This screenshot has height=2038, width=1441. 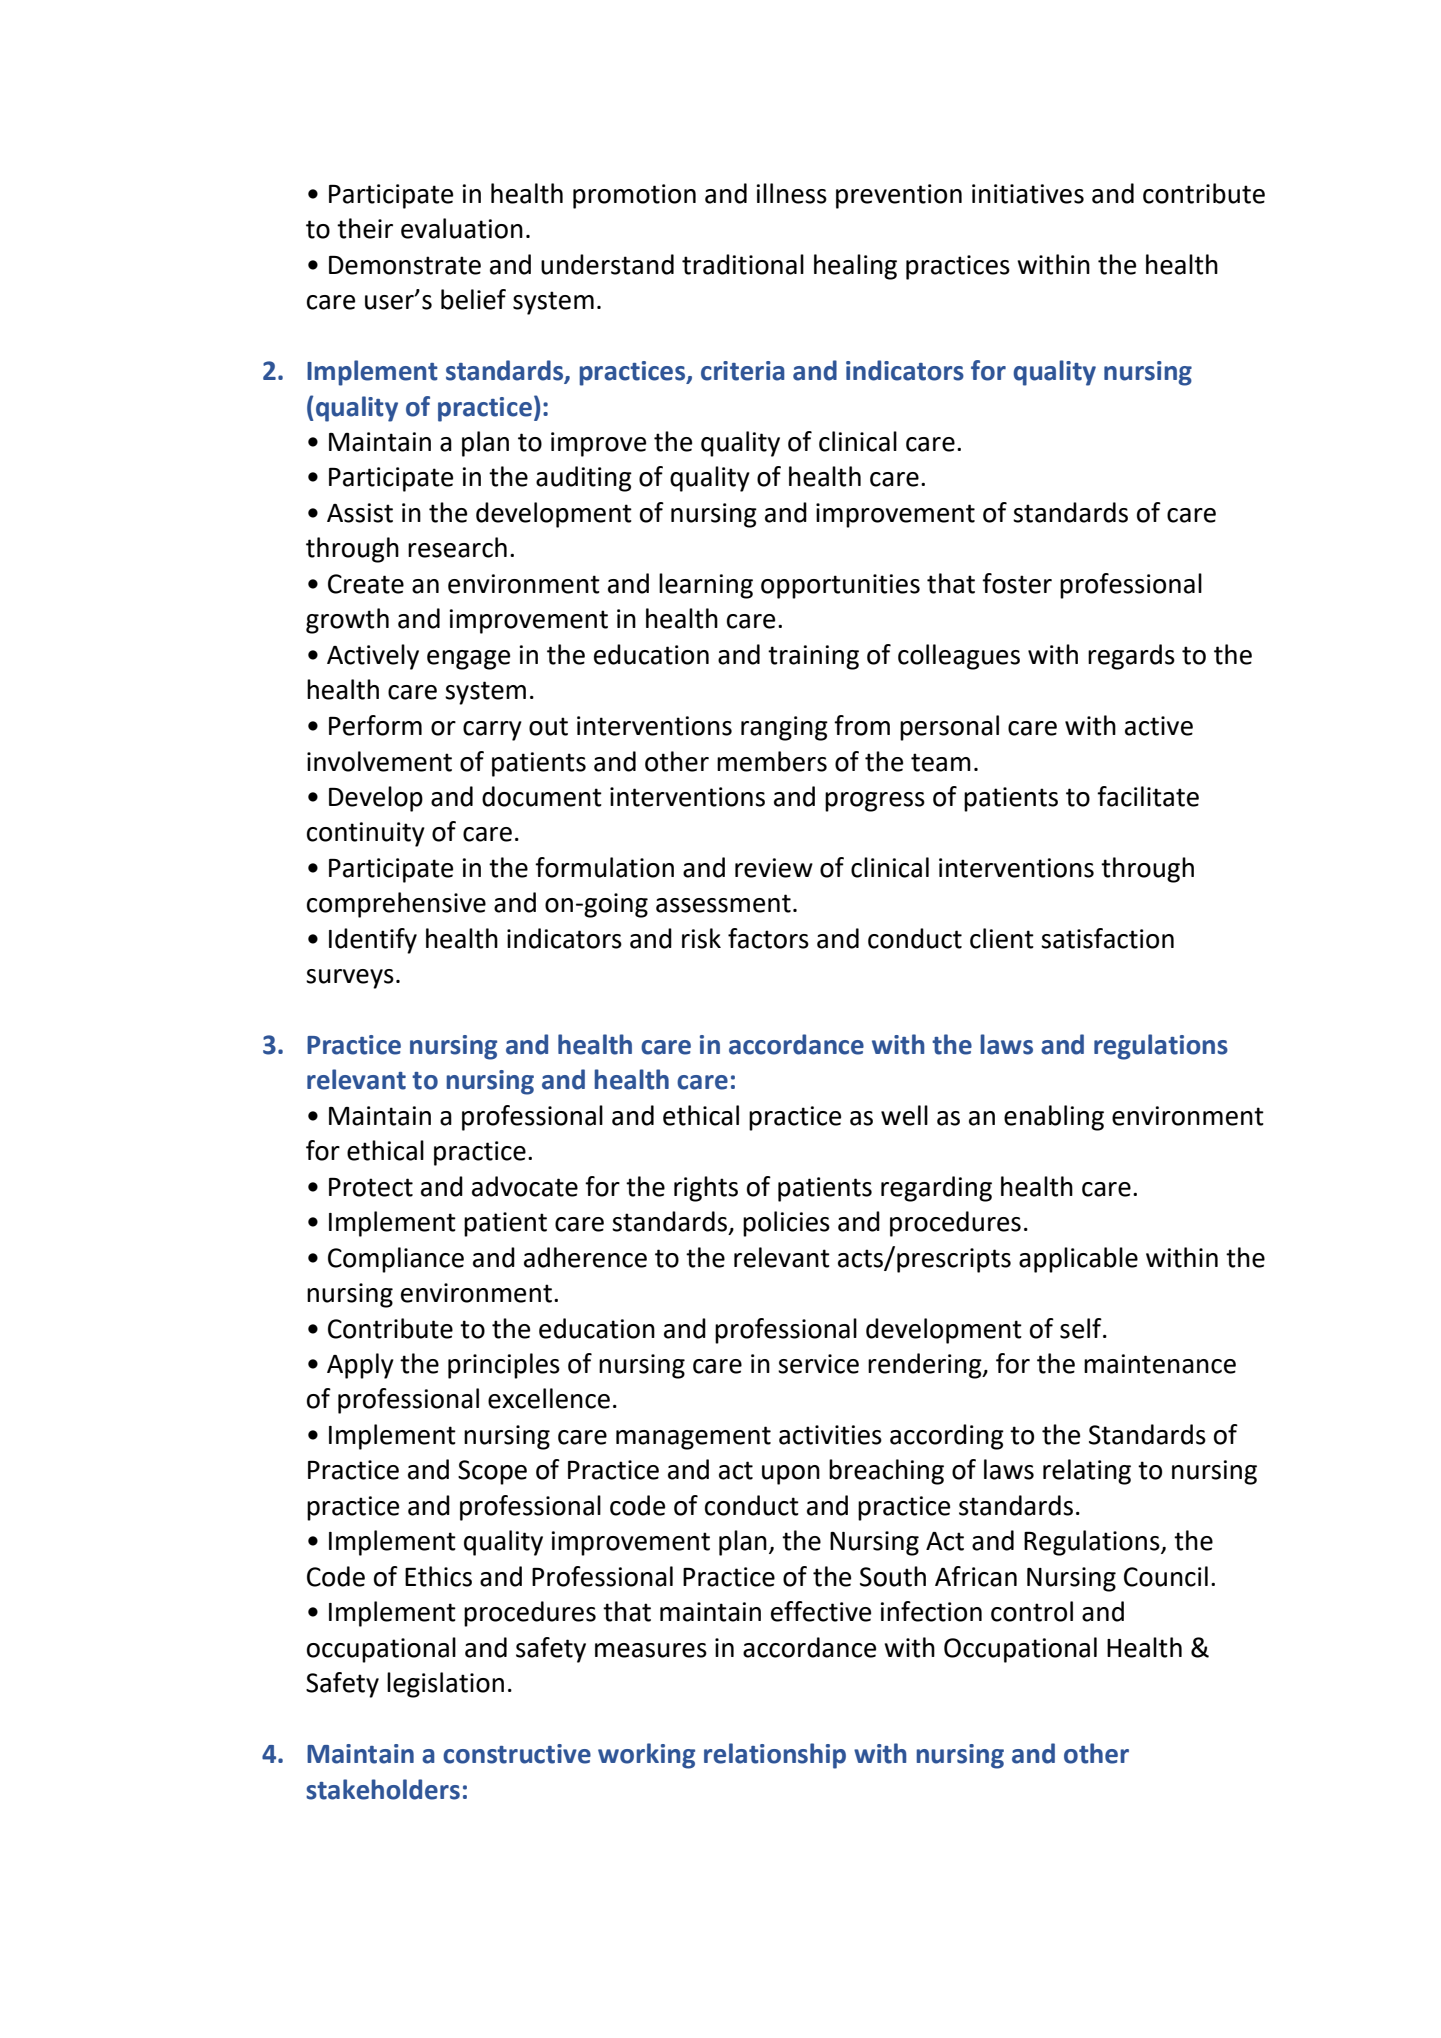 I want to click on control, so click(x=1032, y=1611).
